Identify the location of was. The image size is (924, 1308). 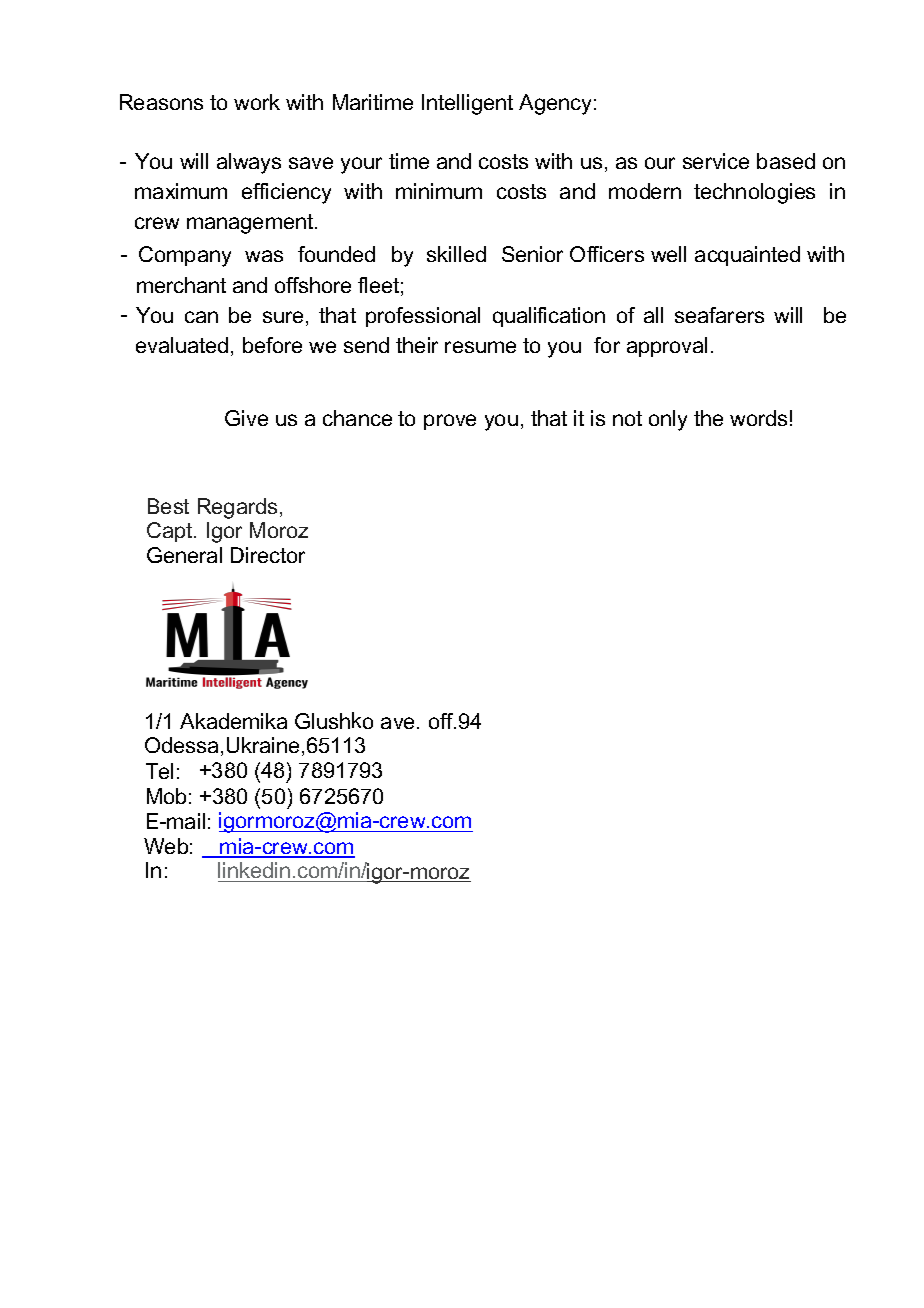
(264, 256).
